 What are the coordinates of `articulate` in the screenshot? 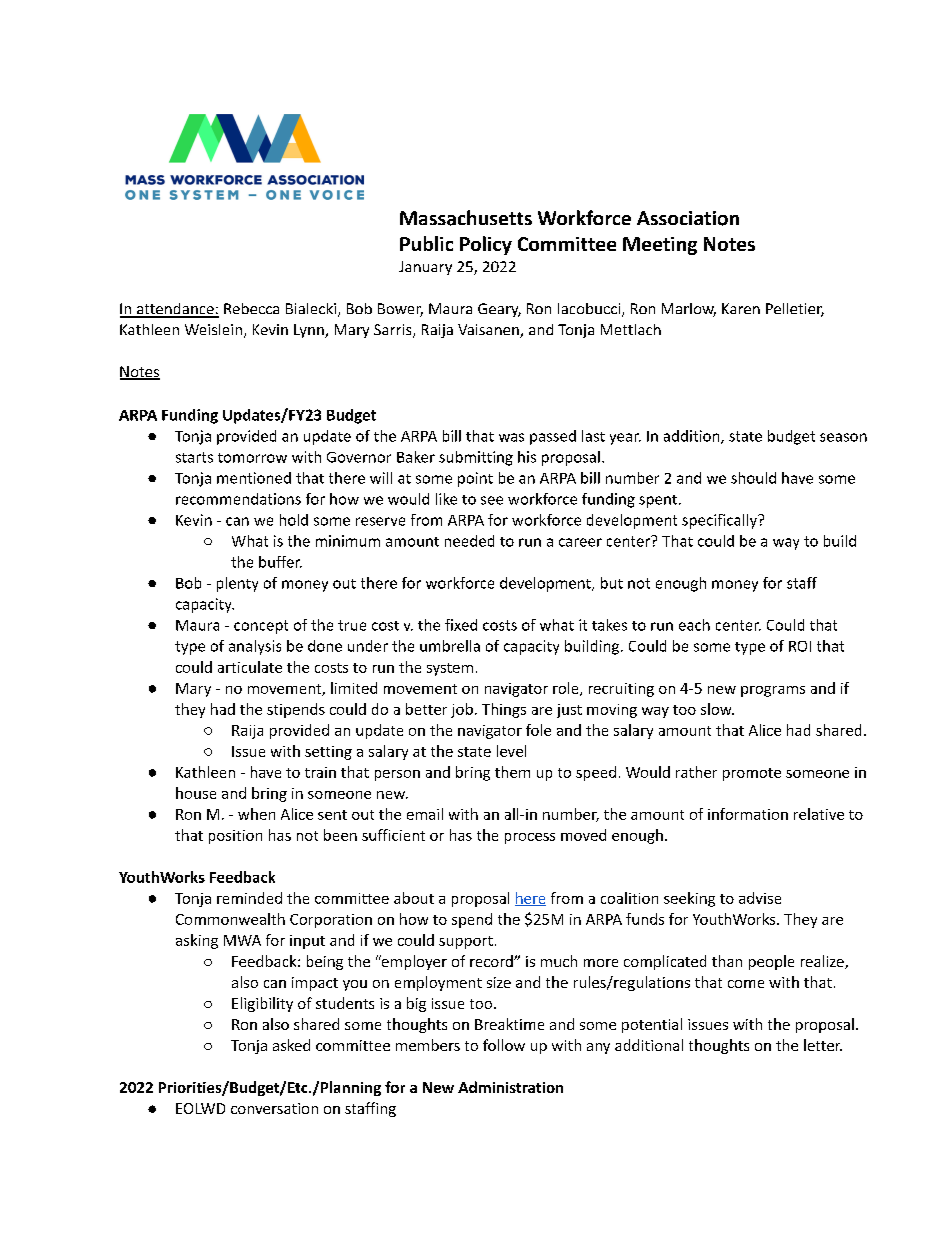 It's located at (250, 667).
